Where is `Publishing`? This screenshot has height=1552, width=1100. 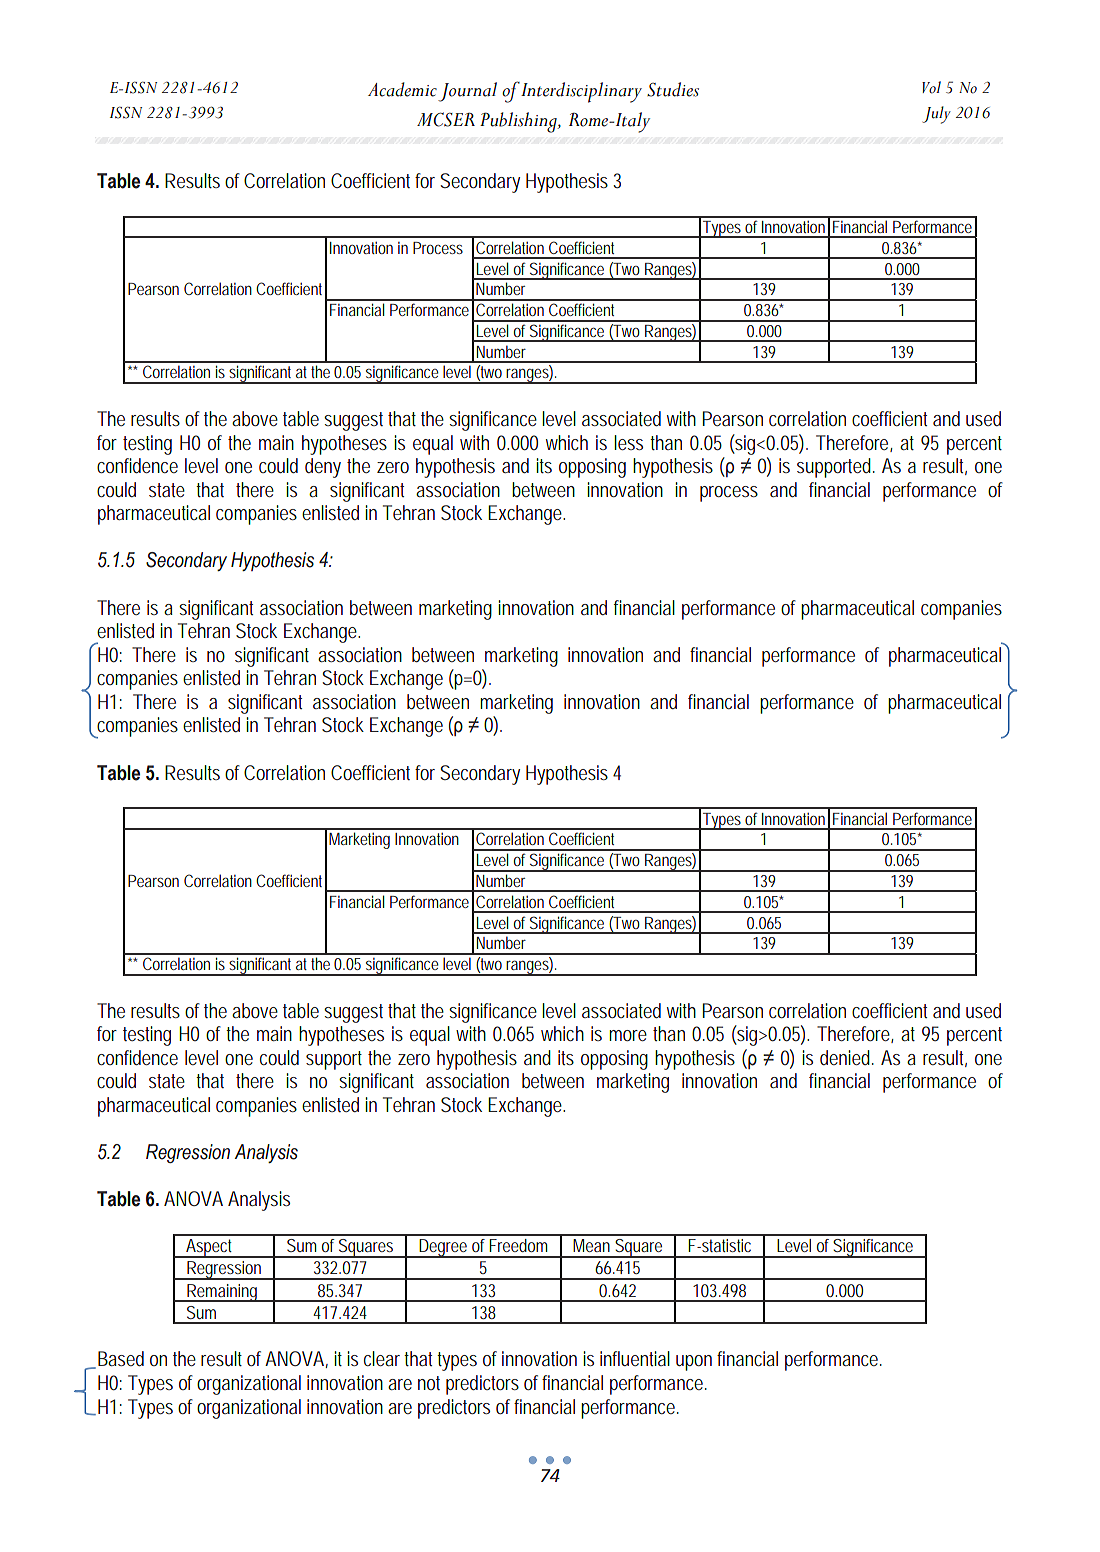 Publishing is located at coordinates (519, 122).
